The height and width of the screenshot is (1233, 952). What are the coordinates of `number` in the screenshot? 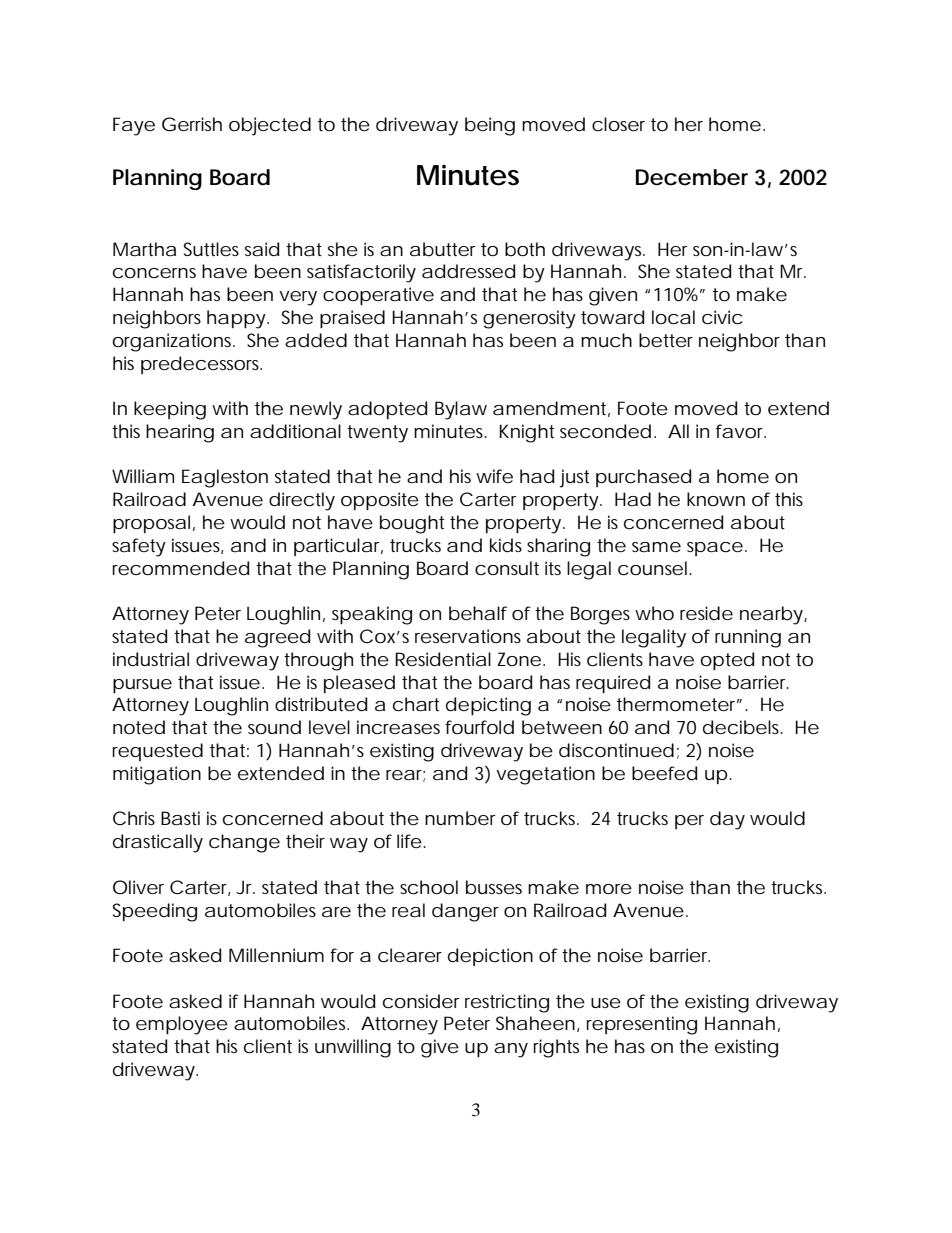 It's located at (460, 818).
